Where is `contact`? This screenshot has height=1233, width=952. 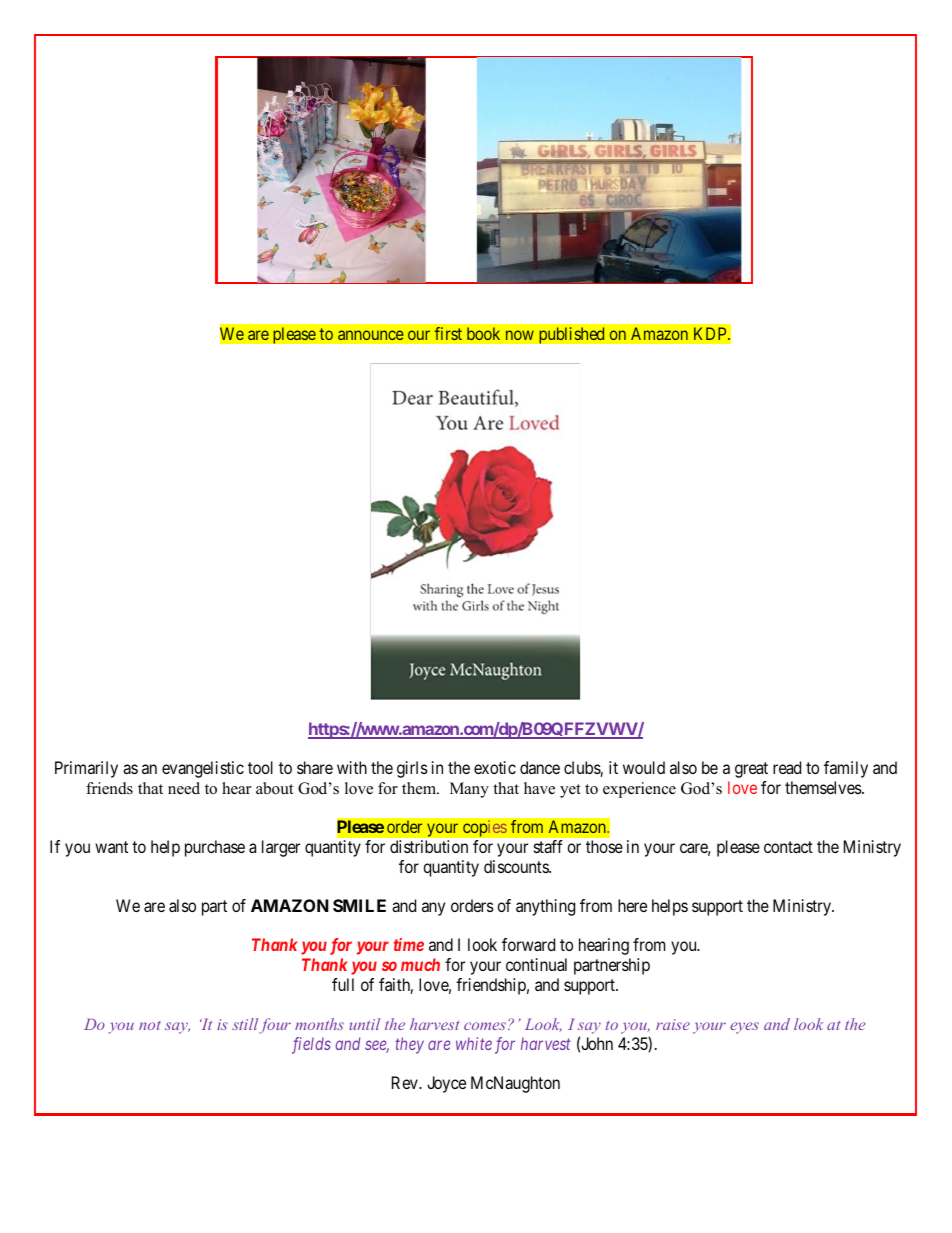
contact is located at coordinates (788, 847).
